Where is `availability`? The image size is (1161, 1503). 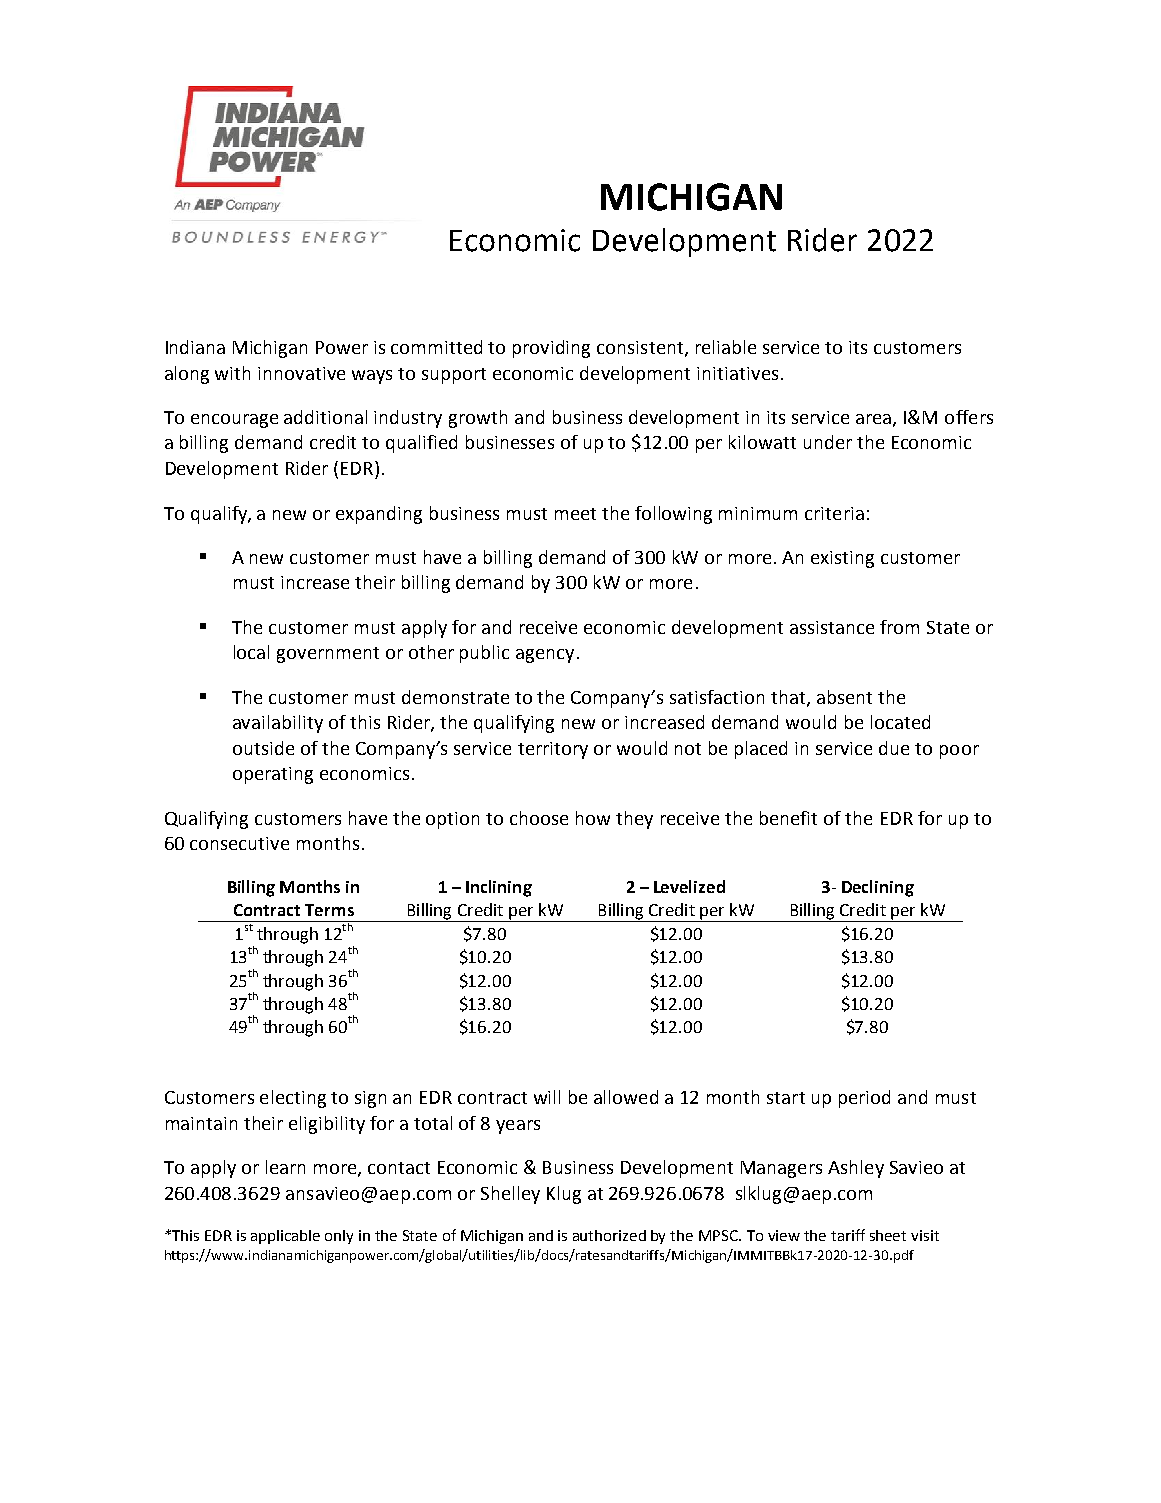 availability is located at coordinates (278, 724).
